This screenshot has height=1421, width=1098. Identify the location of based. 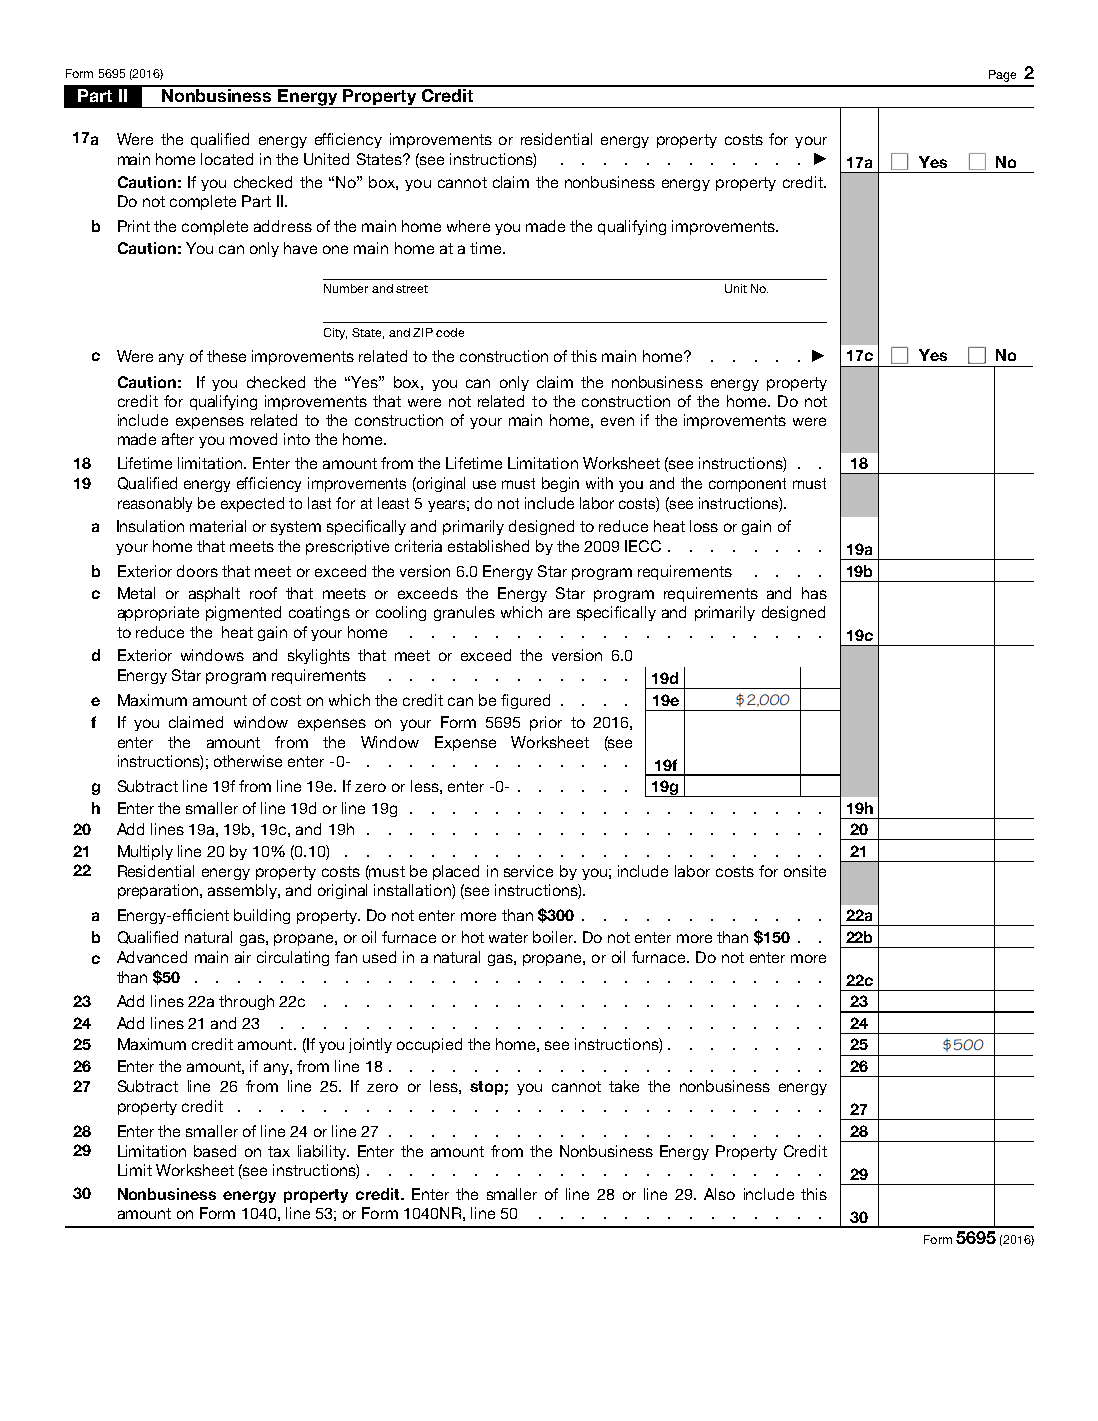
(215, 1151).
